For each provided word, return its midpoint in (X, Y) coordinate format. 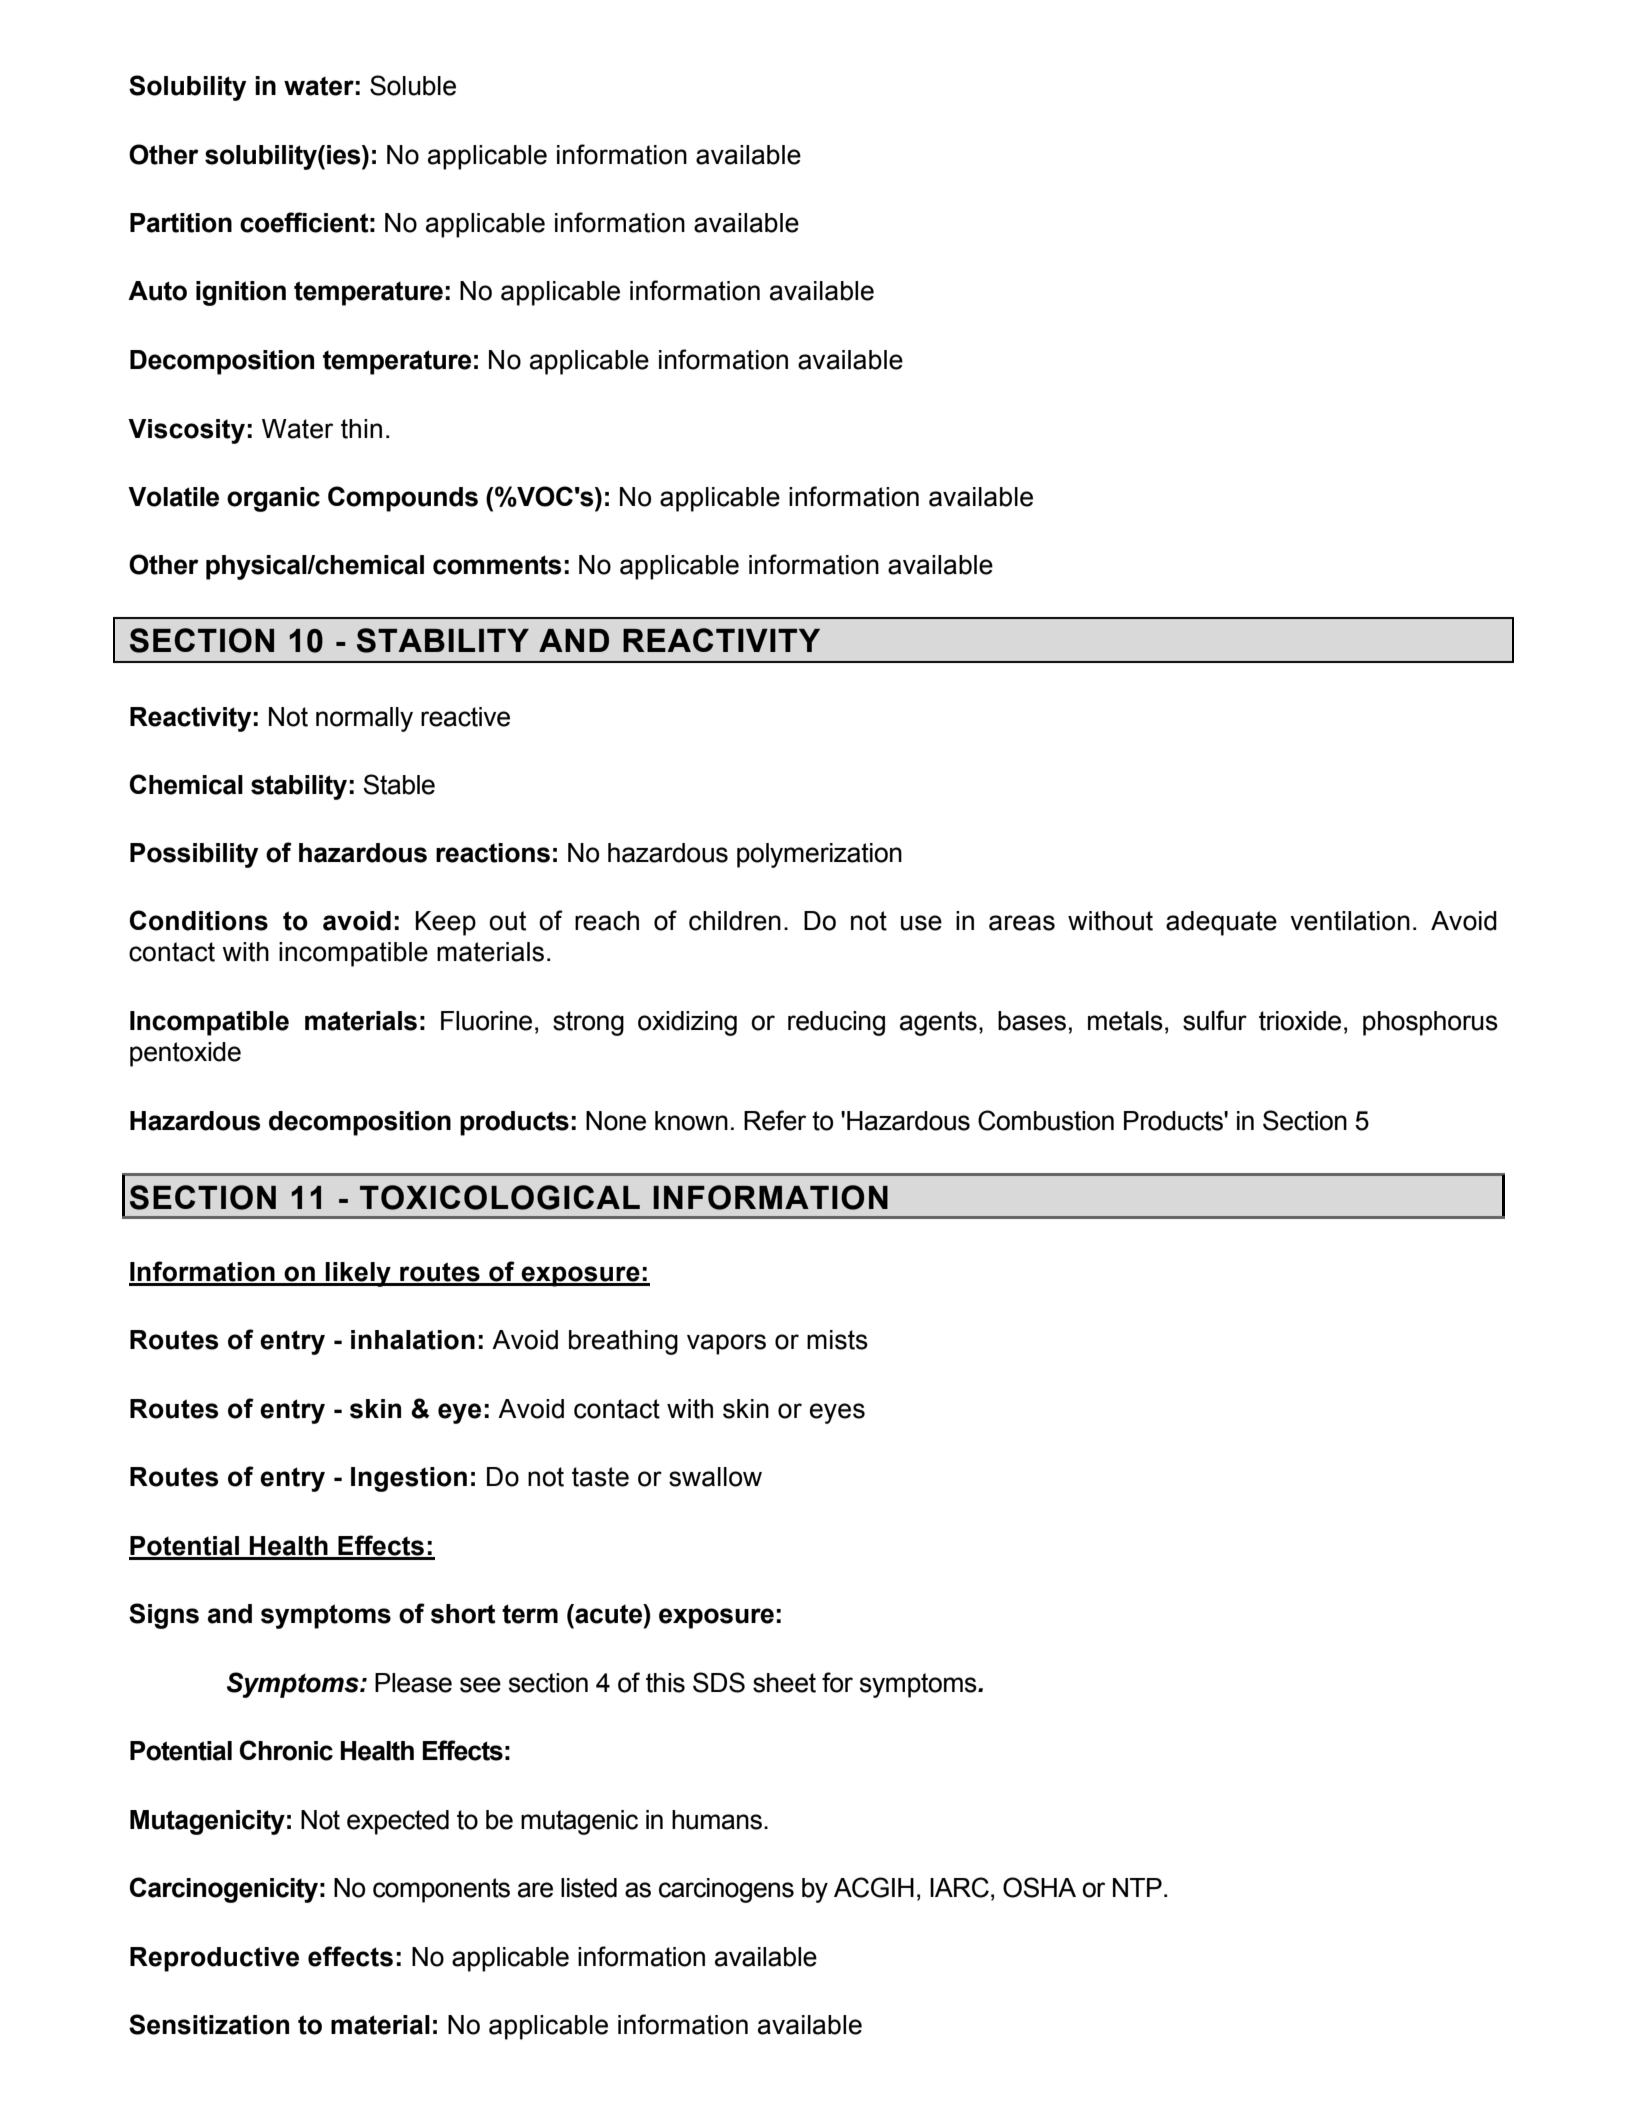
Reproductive (214, 1959)
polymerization (819, 855)
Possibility (194, 855)
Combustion (1046, 1120)
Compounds (403, 499)
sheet (784, 1683)
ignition (241, 293)
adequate (1221, 923)
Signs (164, 1616)
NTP (1137, 1887)
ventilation (1350, 921)
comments (497, 565)
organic (273, 499)
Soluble (413, 85)
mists (837, 1340)
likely (358, 1274)
